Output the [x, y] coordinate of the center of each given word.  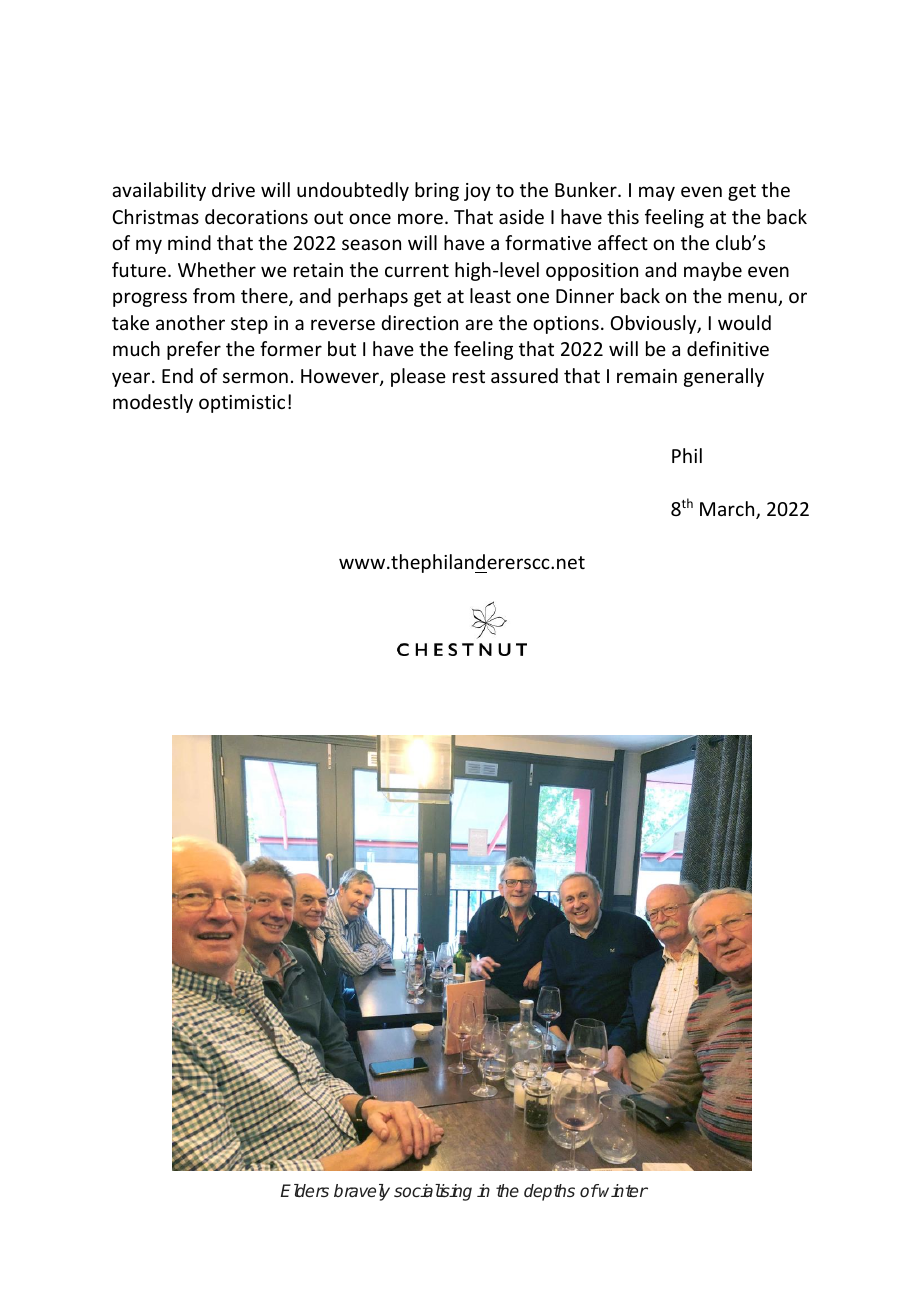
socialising [433, 1192]
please [418, 377]
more [420, 218]
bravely [362, 1192]
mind [189, 242]
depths [549, 1192]
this [623, 216]
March [728, 510]
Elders [305, 1190]
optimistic [242, 404]
